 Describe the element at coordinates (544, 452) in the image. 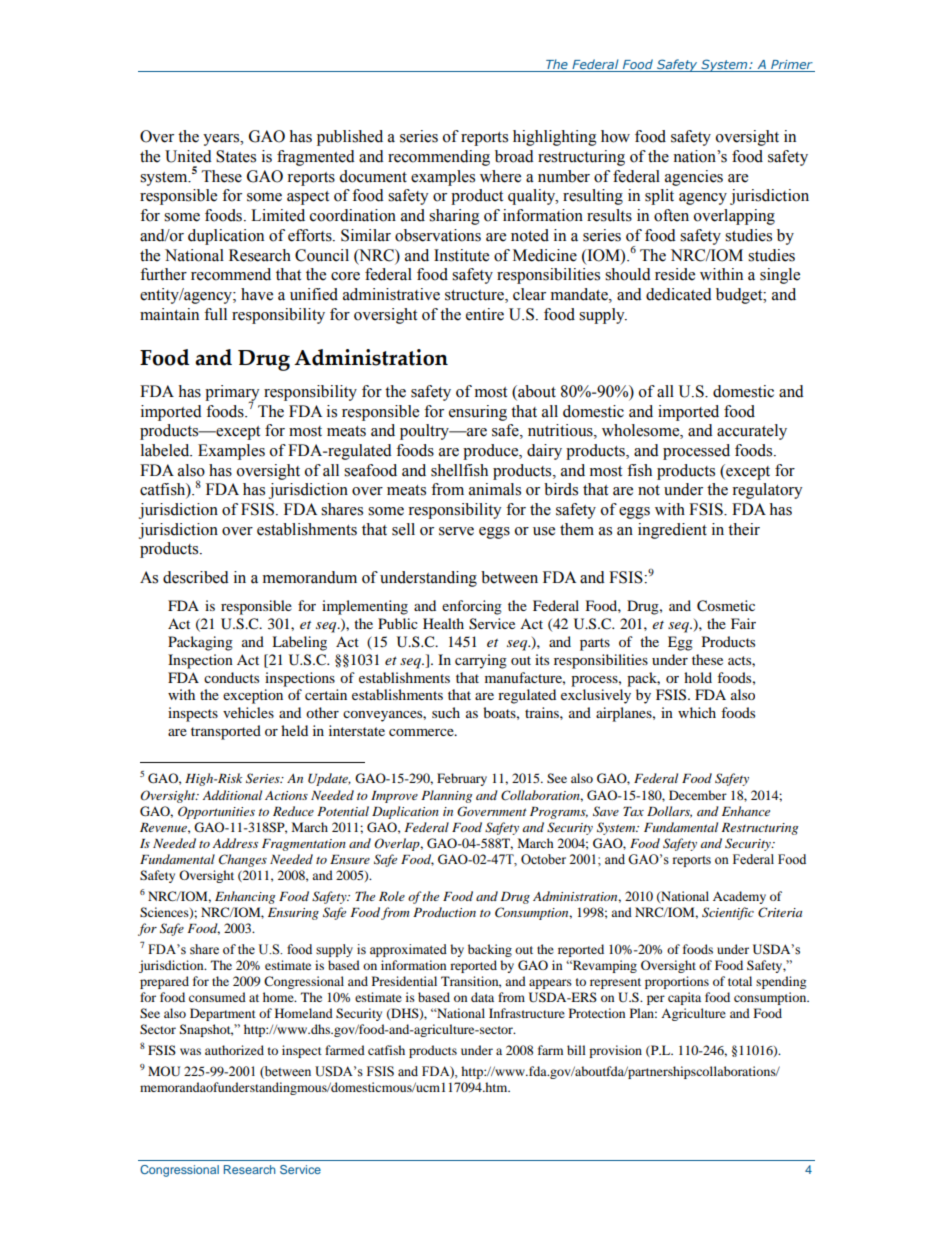

I see `dairy` at that location.
